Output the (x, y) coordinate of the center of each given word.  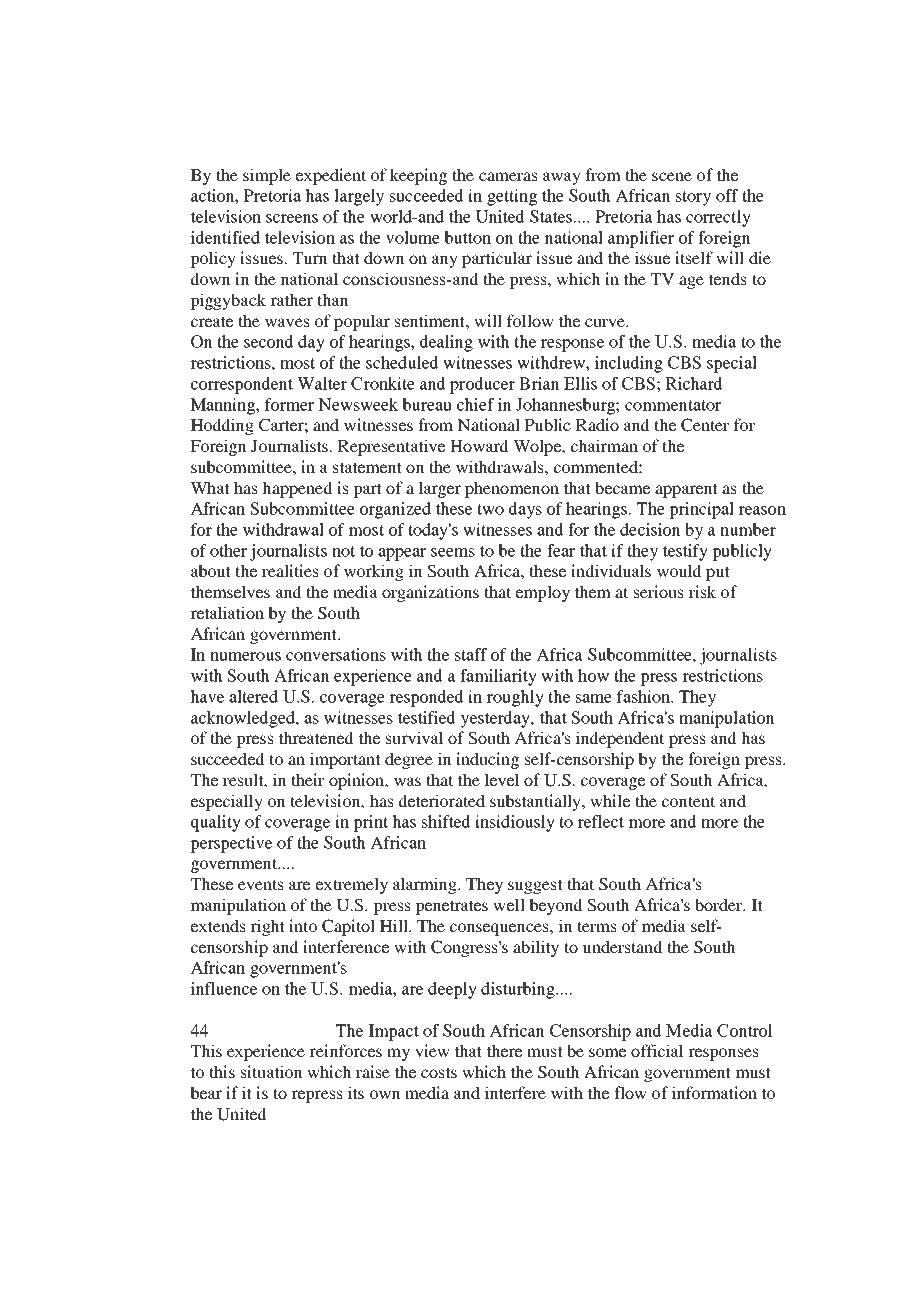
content (688, 801)
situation (272, 1071)
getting (512, 197)
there (504, 1050)
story (693, 198)
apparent (686, 490)
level (502, 779)
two (490, 509)
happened (297, 489)
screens (292, 218)
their (307, 779)
